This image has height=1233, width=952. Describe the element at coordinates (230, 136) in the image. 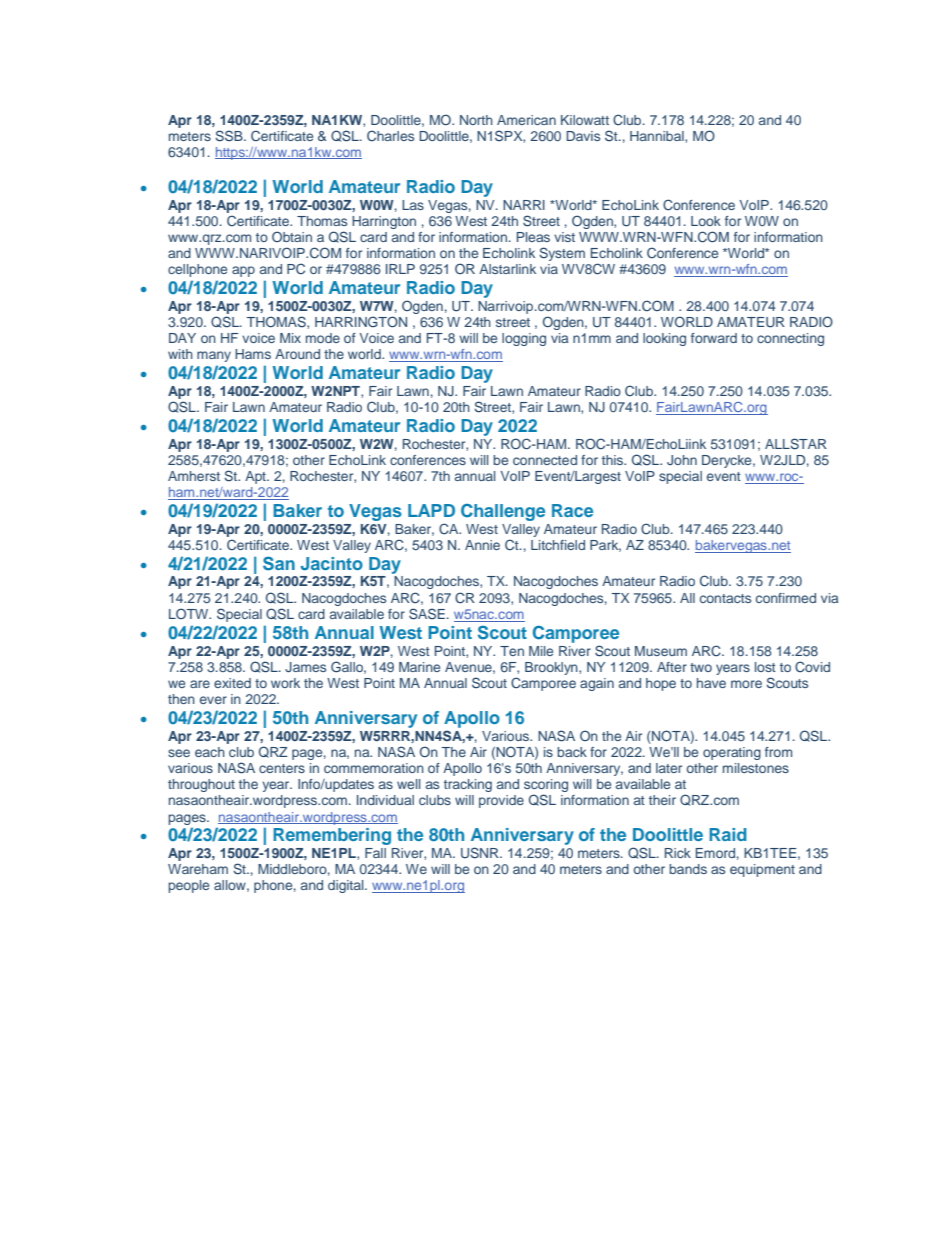

I see `SSB` at that location.
